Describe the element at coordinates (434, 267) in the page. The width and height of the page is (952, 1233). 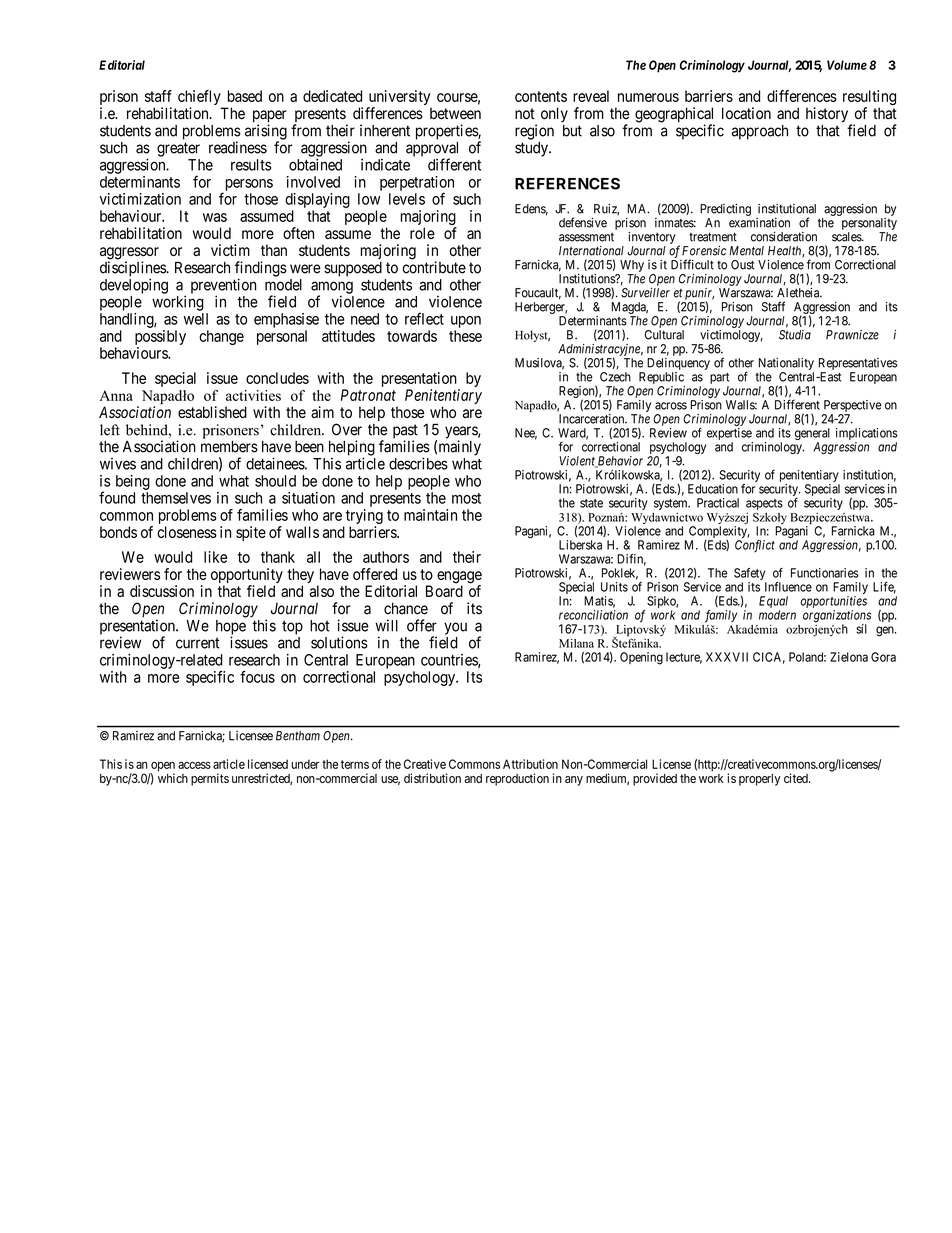
I see `contribute` at that location.
